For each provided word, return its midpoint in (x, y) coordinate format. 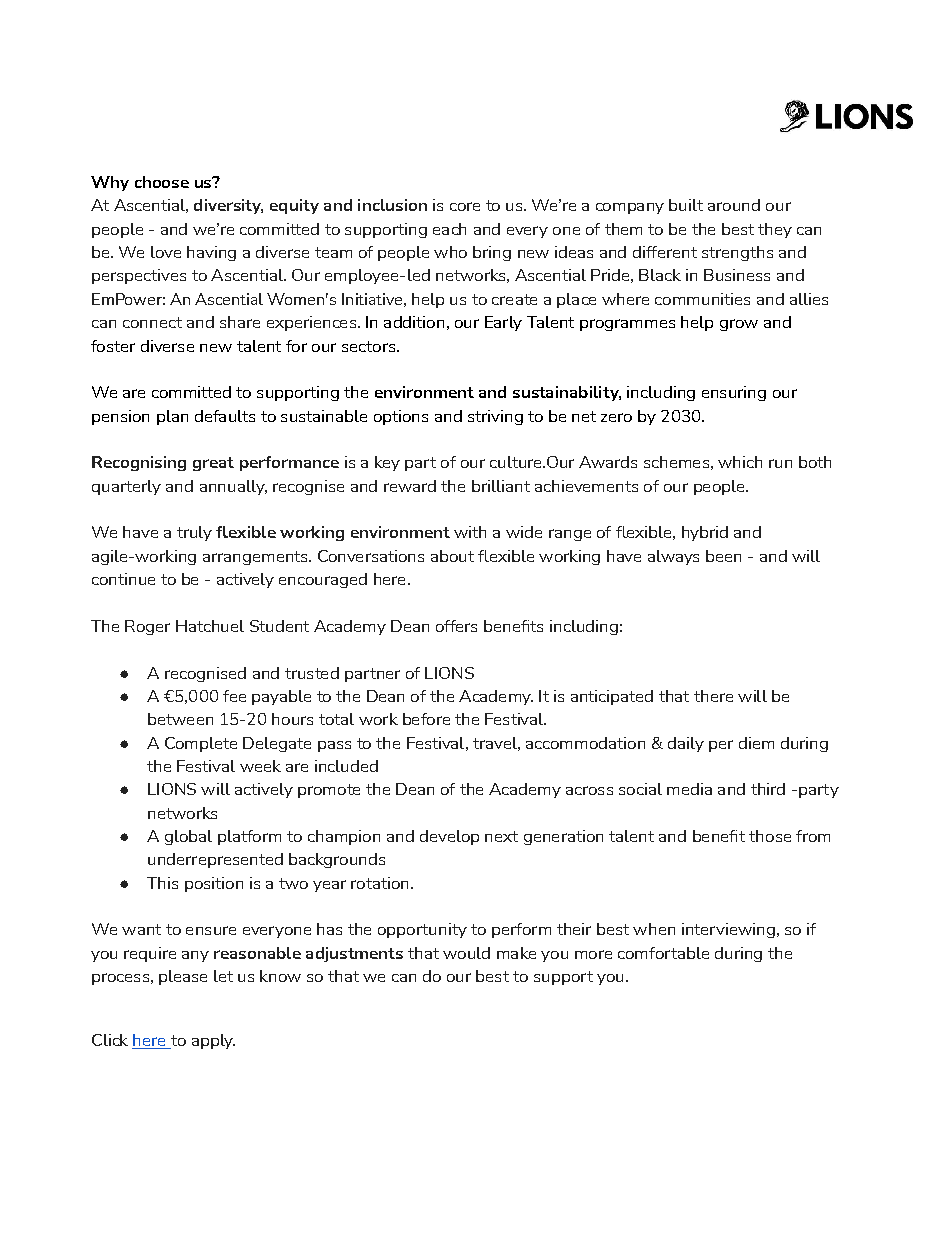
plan (172, 417)
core (465, 206)
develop (449, 837)
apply (213, 1041)
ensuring (734, 393)
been (723, 556)
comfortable (663, 953)
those (770, 836)
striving (495, 417)
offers (456, 626)
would (466, 953)
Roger (147, 627)
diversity (228, 206)
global (188, 837)
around (734, 205)
